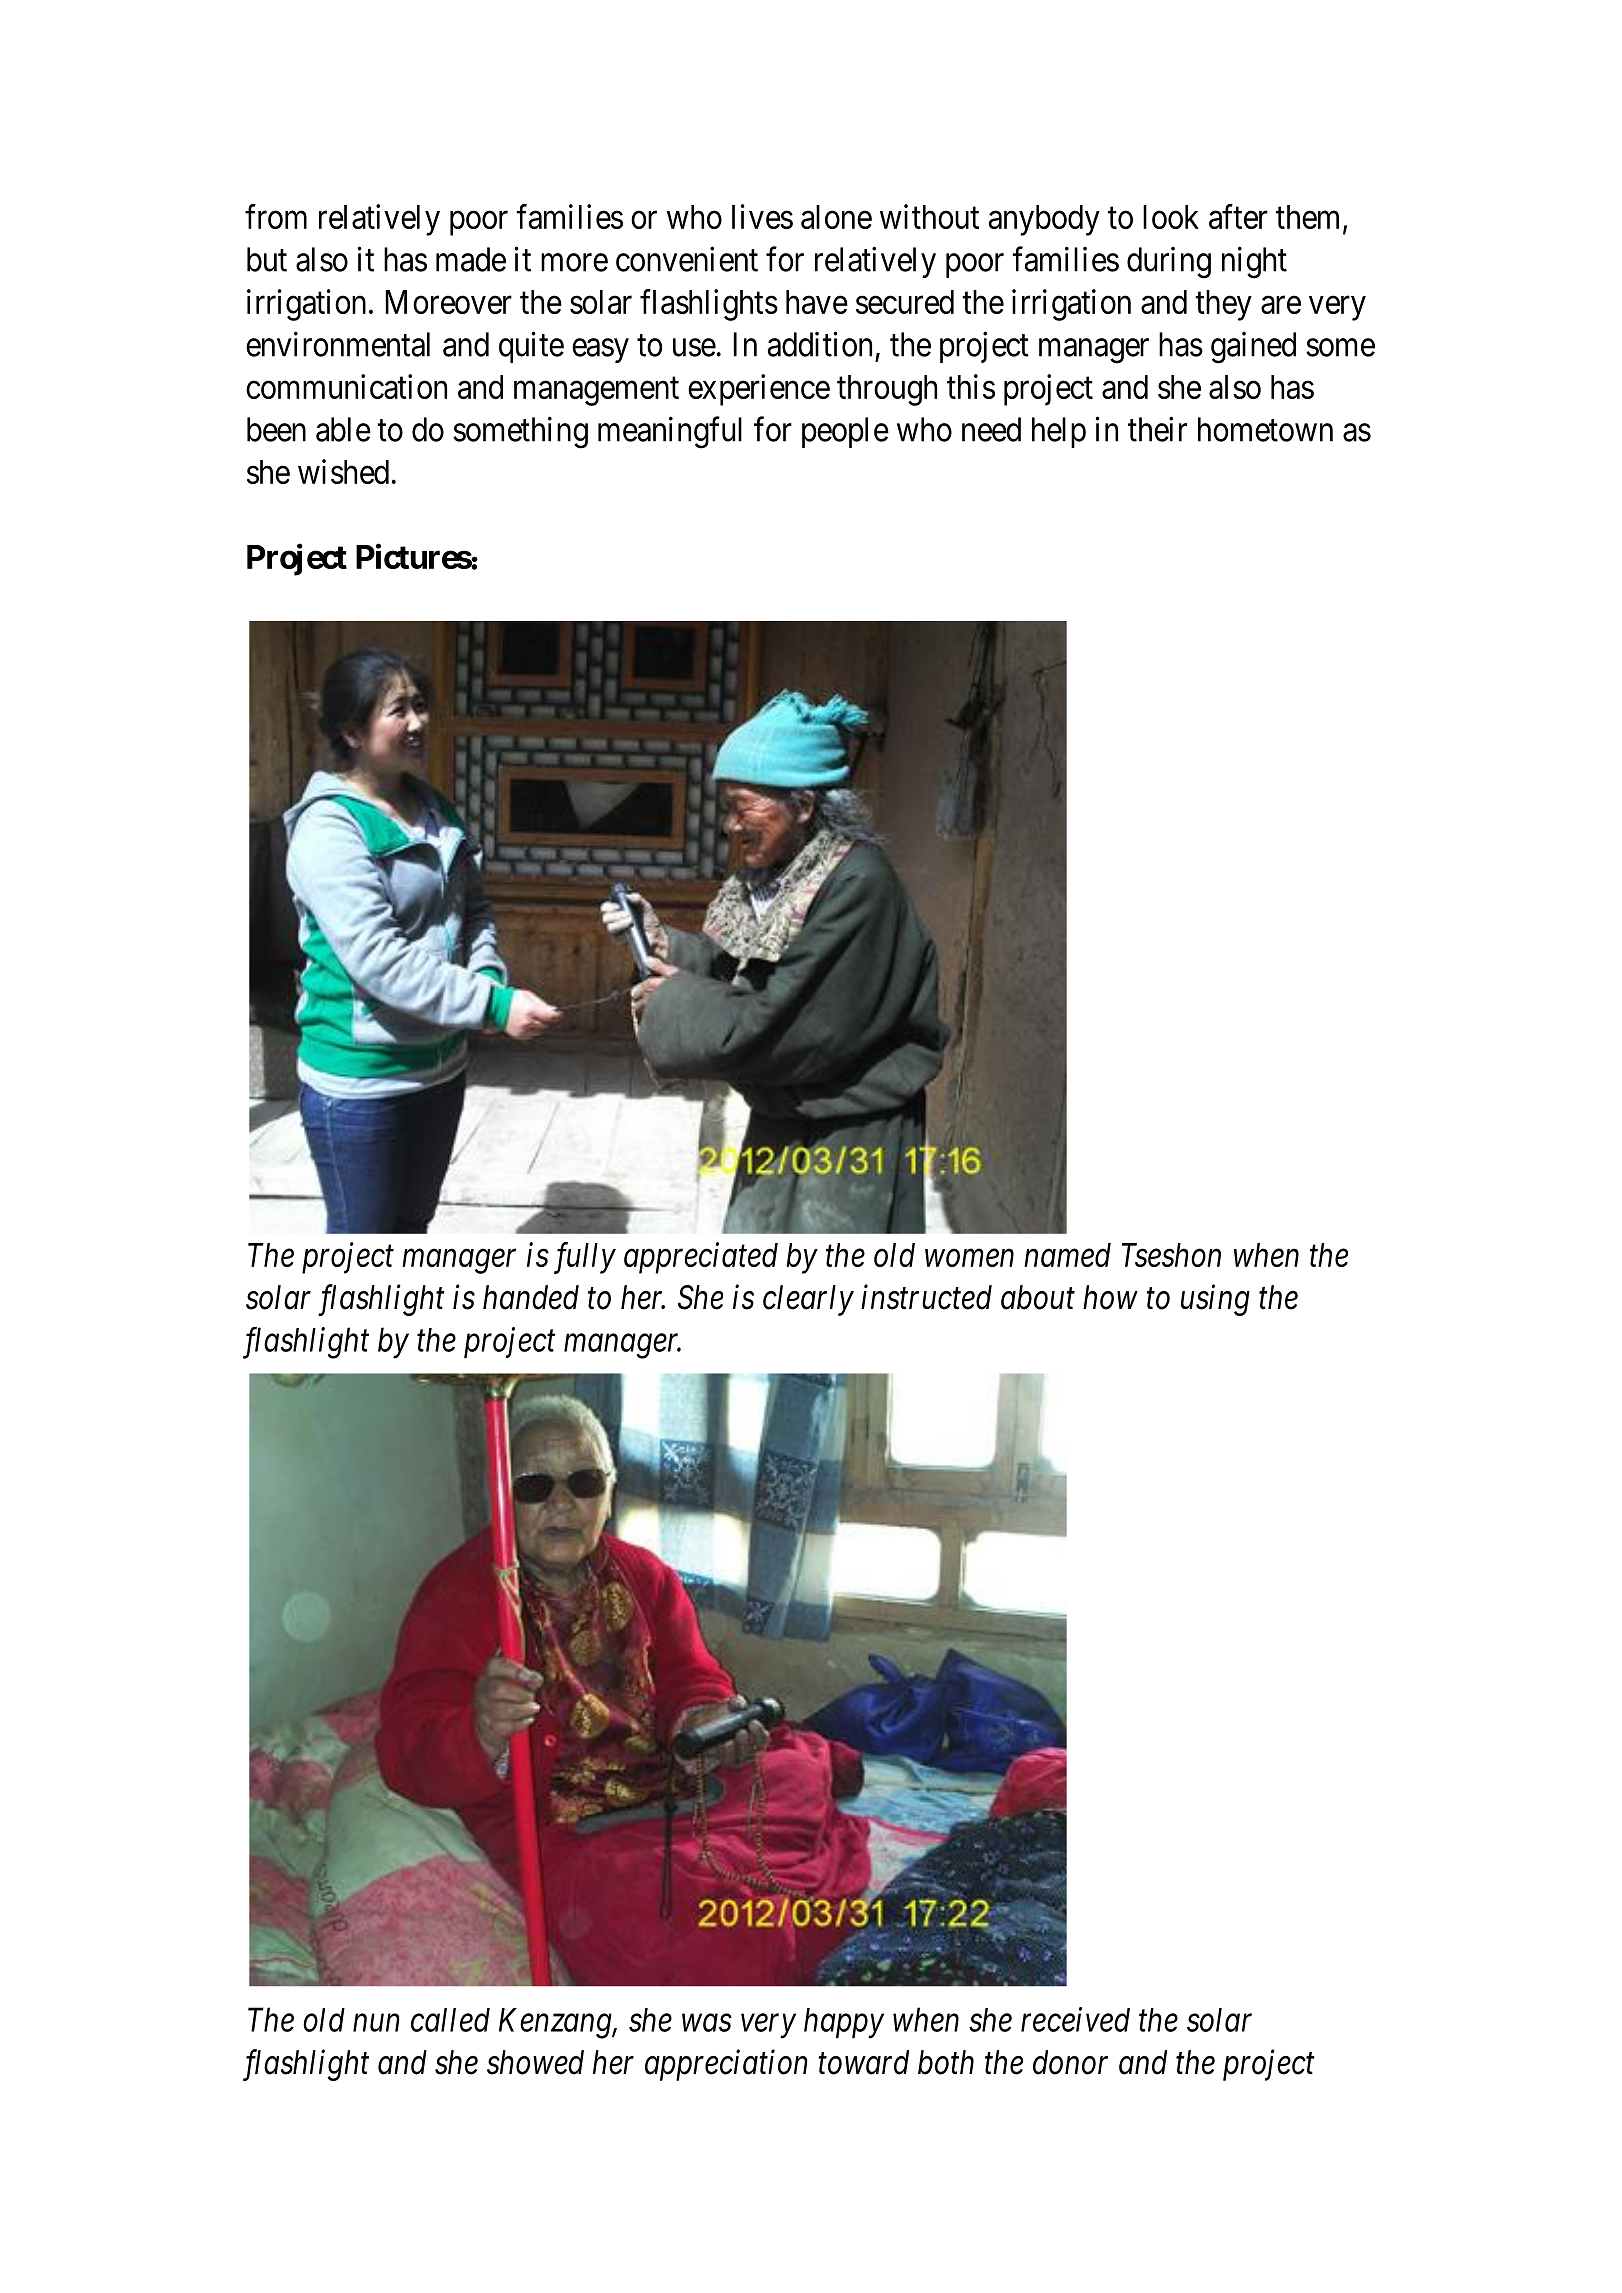 The width and height of the screenshot is (1622, 2293). Describe the element at coordinates (376, 2023) in the screenshot. I see `nun` at that location.
